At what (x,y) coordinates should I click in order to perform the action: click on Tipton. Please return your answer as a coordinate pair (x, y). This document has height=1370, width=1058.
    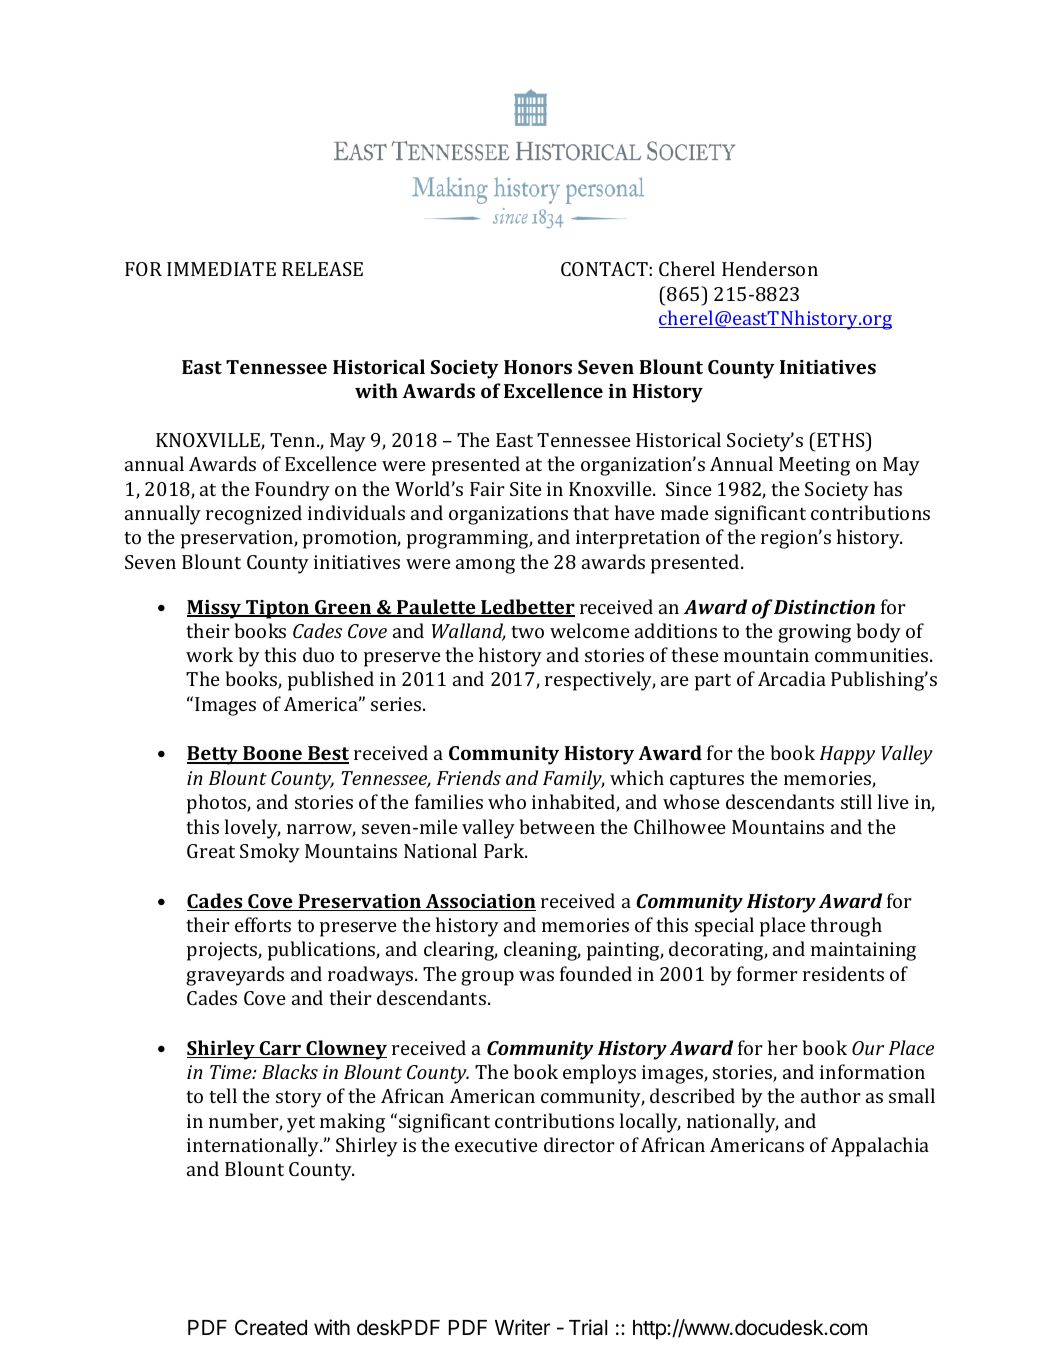
    Looking at the image, I should click on (277, 609).
